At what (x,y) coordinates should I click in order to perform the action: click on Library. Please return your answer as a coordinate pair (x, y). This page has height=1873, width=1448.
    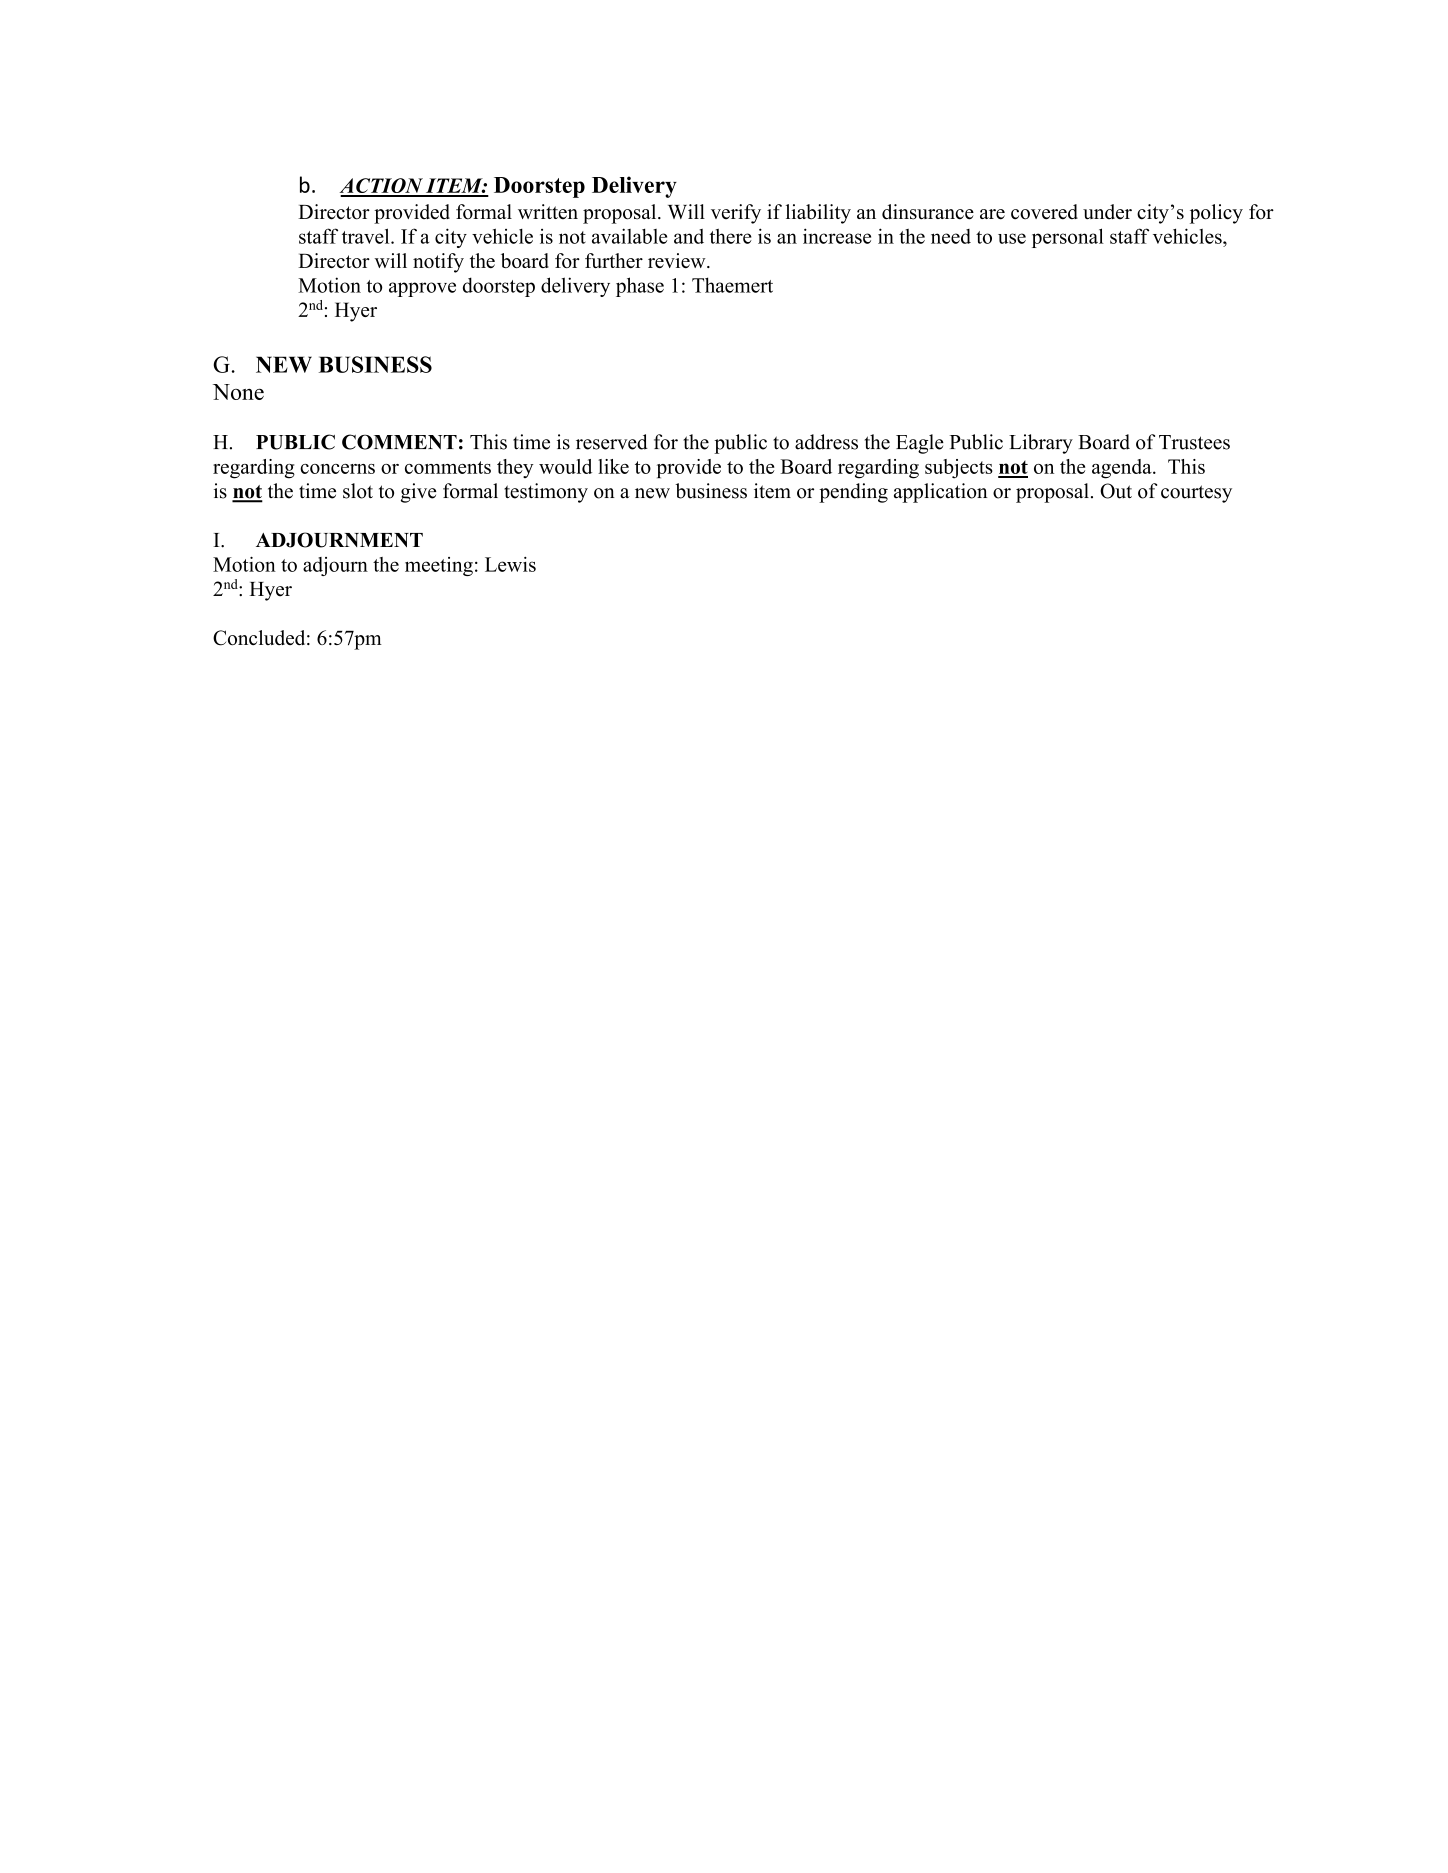
    Looking at the image, I should click on (1041, 444).
